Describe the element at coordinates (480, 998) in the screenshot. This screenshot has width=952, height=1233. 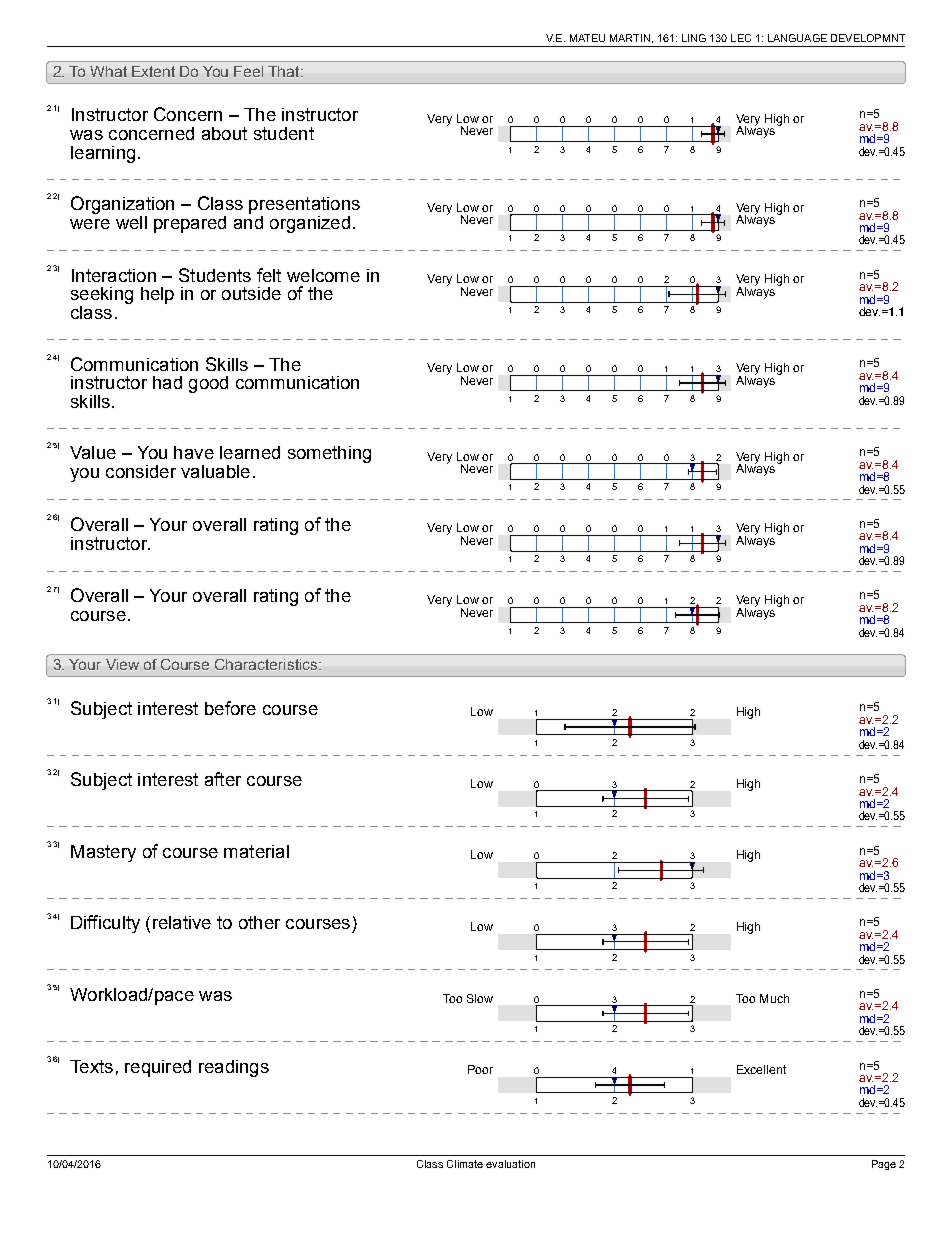
I see `Slow` at that location.
